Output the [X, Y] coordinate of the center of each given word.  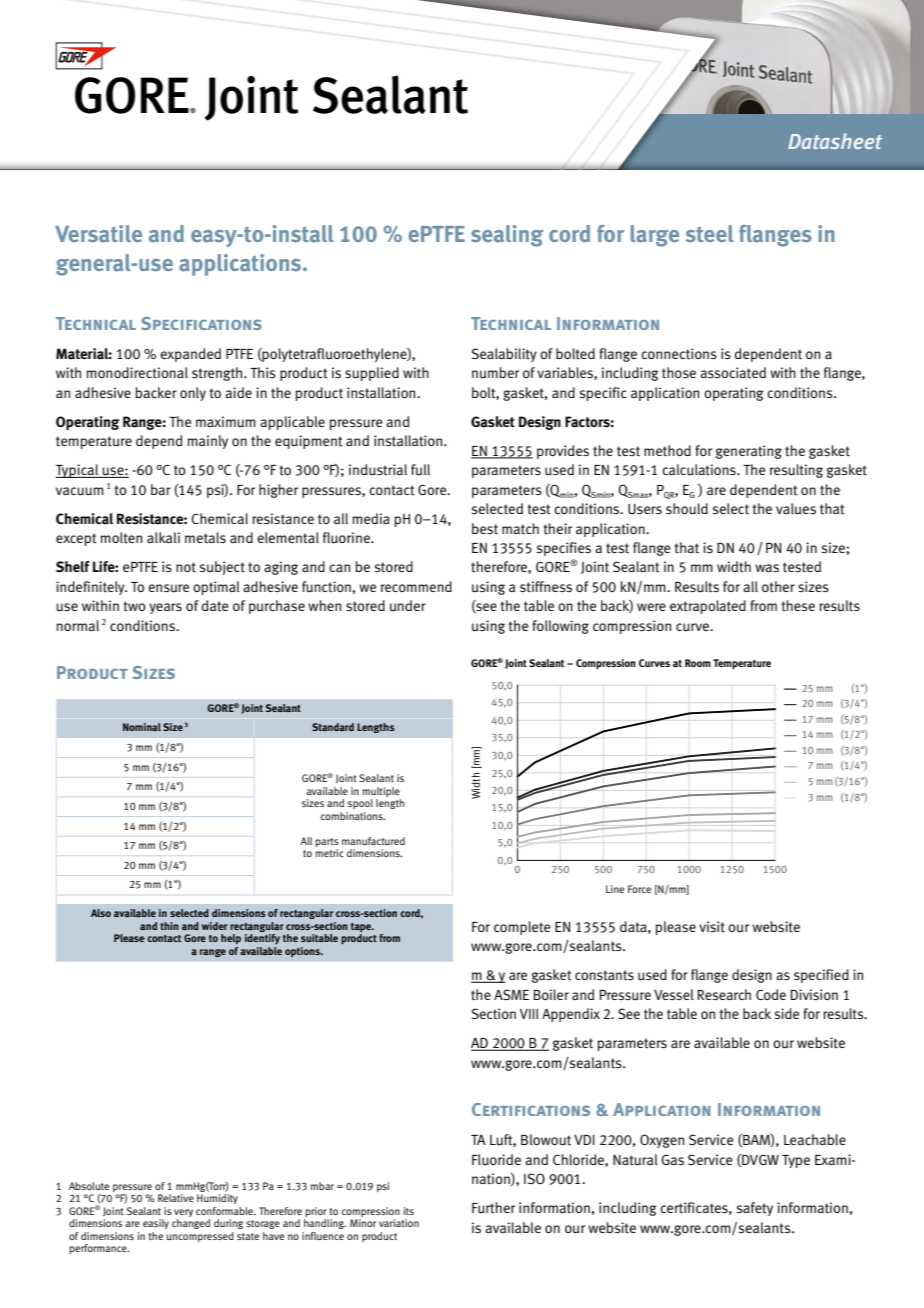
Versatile [98, 234]
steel [710, 233]
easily [156, 1224]
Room [698, 663]
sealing [507, 236]
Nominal [142, 727]
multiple [382, 793]
